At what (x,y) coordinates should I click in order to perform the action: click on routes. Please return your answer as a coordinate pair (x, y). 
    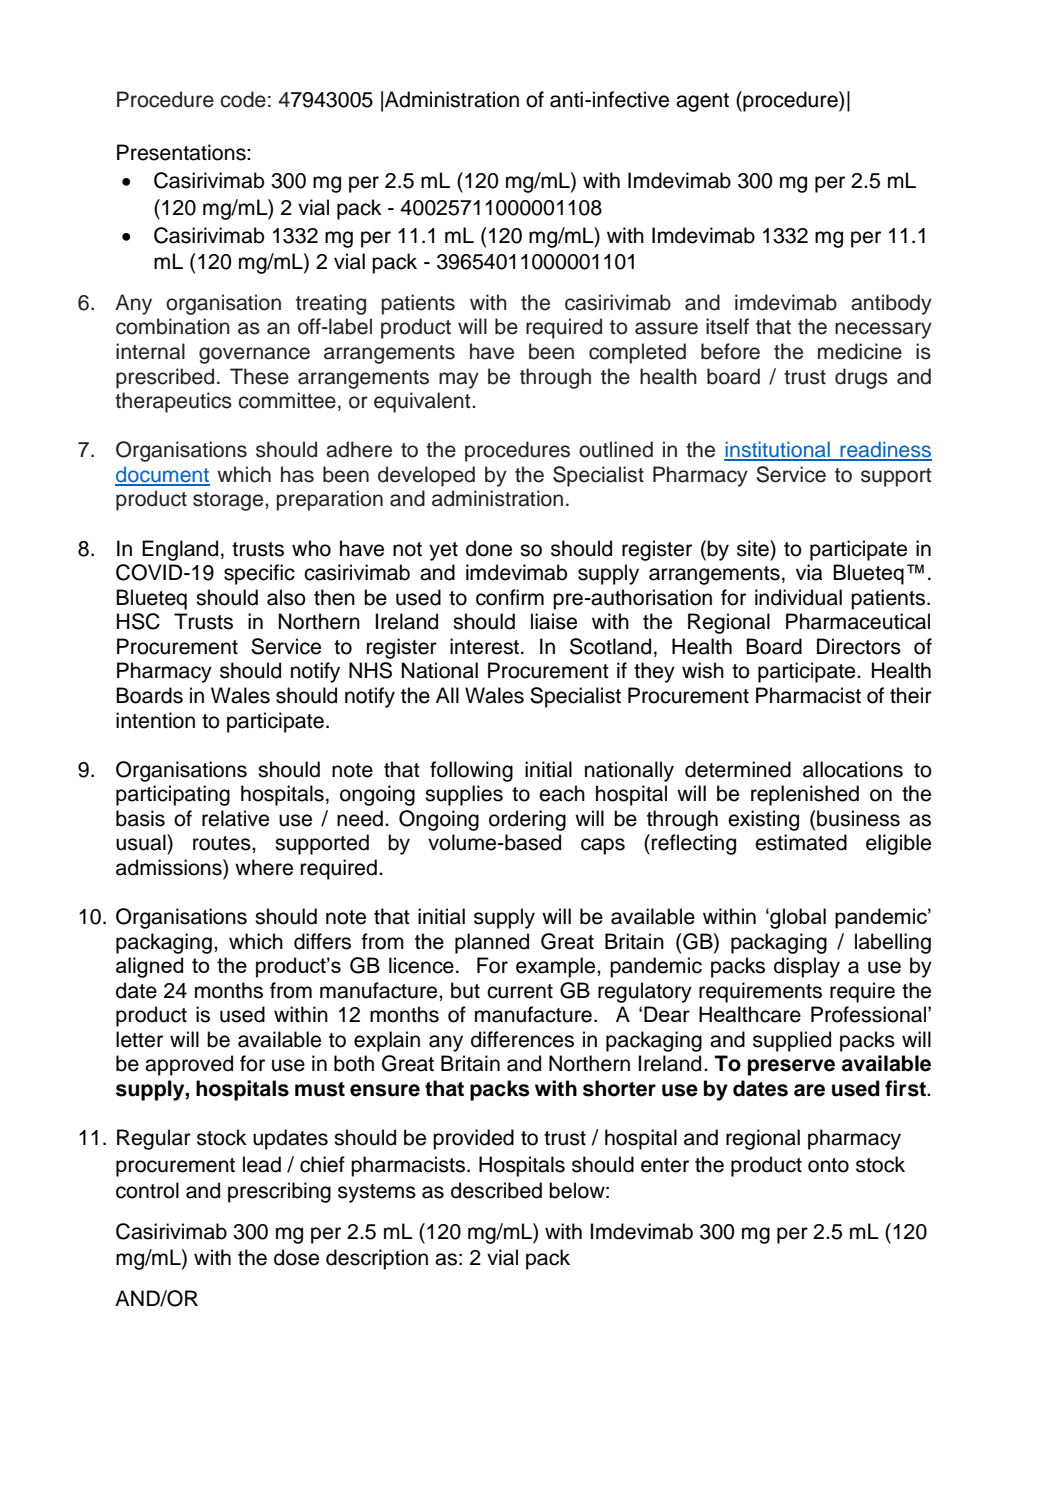
    Looking at the image, I should click on (223, 843).
